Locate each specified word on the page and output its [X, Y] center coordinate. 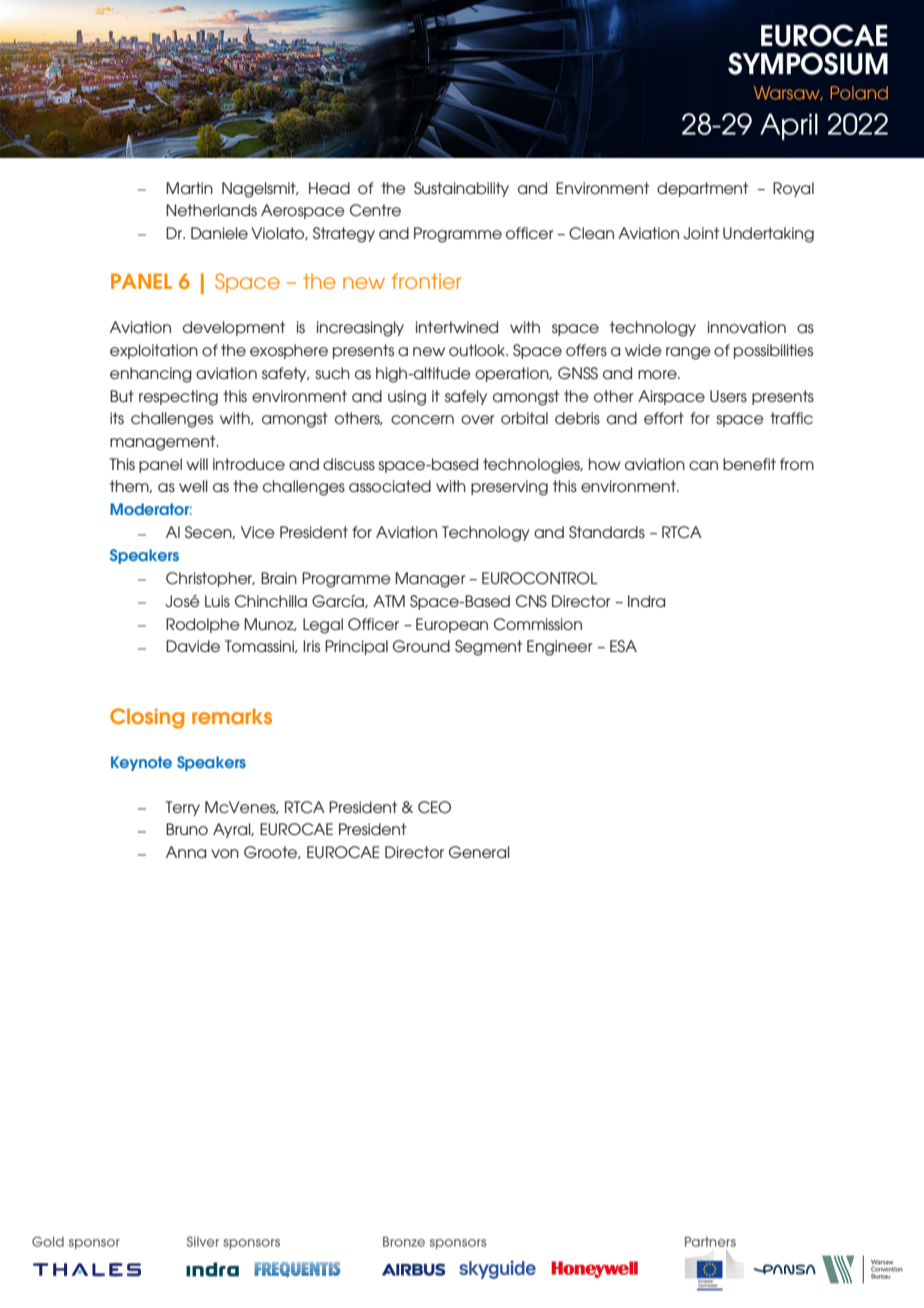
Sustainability [461, 189]
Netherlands [211, 210]
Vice [258, 532]
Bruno [187, 829]
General [479, 852]
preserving [509, 488]
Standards [607, 532]
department [702, 189]
